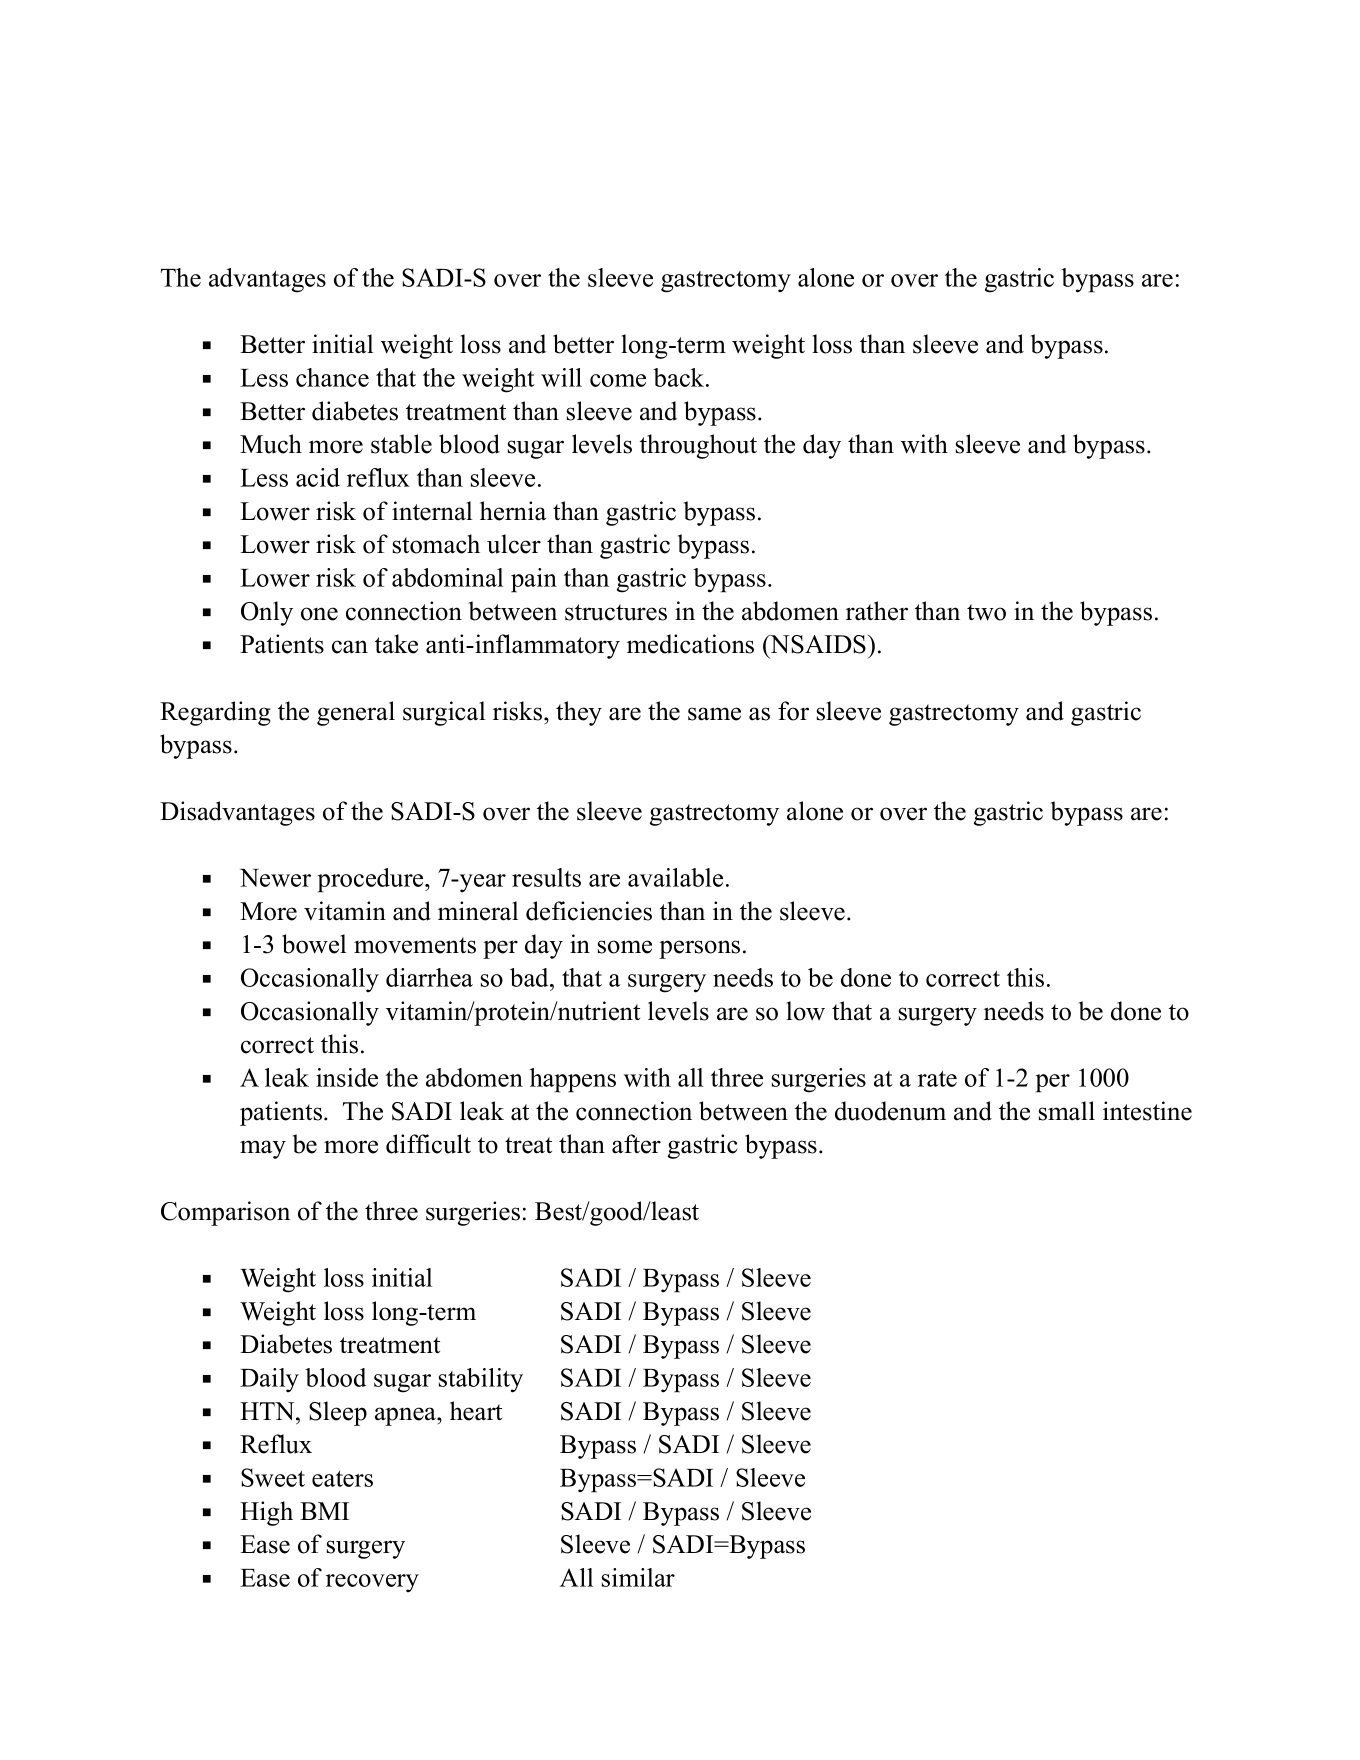 The height and width of the image is (1760, 1360). What do you see at coordinates (324, 1511) in the image?
I see `BMI` at bounding box center [324, 1511].
